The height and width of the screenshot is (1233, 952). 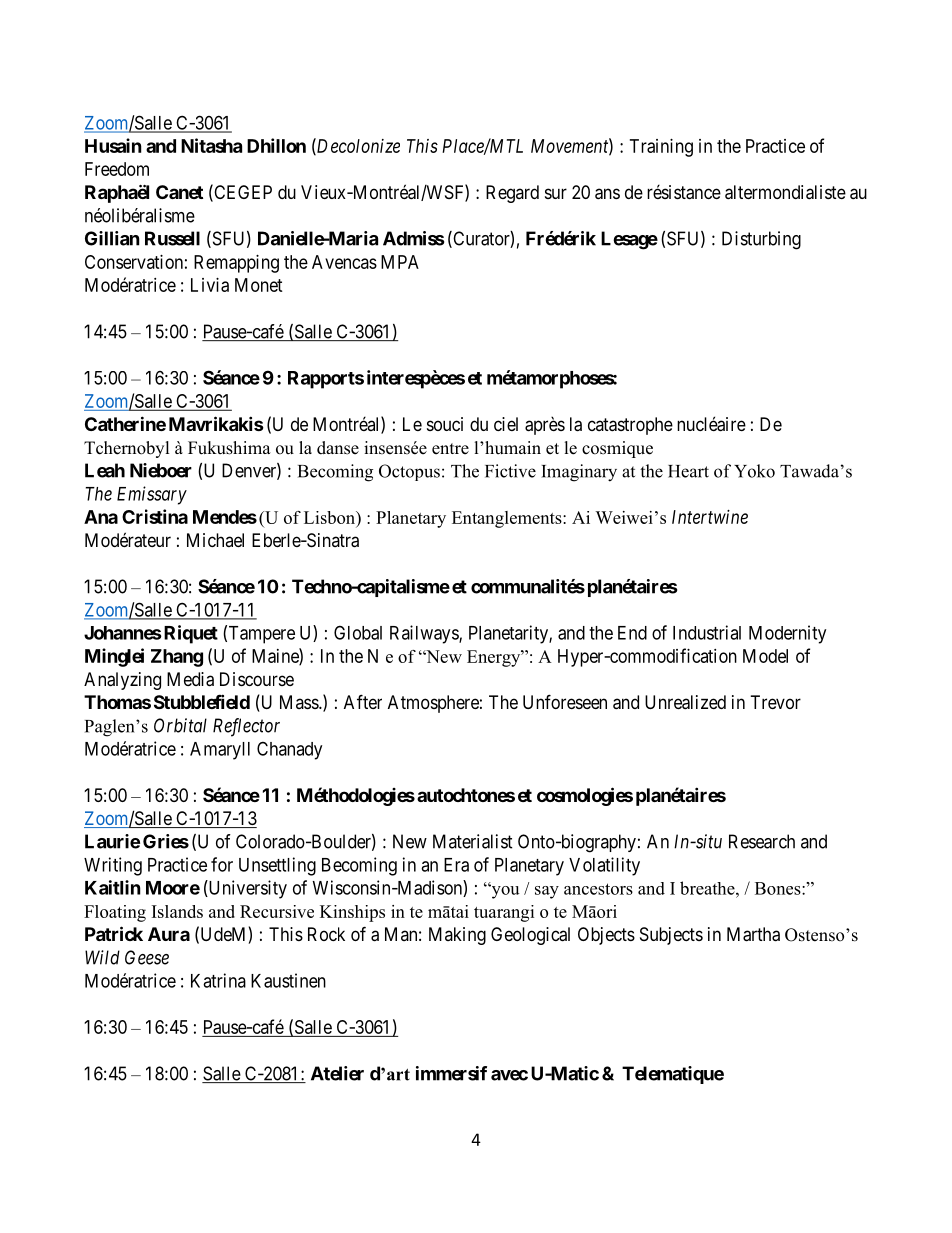 What do you see at coordinates (707, 632) in the screenshot?
I see `Industrial` at bounding box center [707, 632].
